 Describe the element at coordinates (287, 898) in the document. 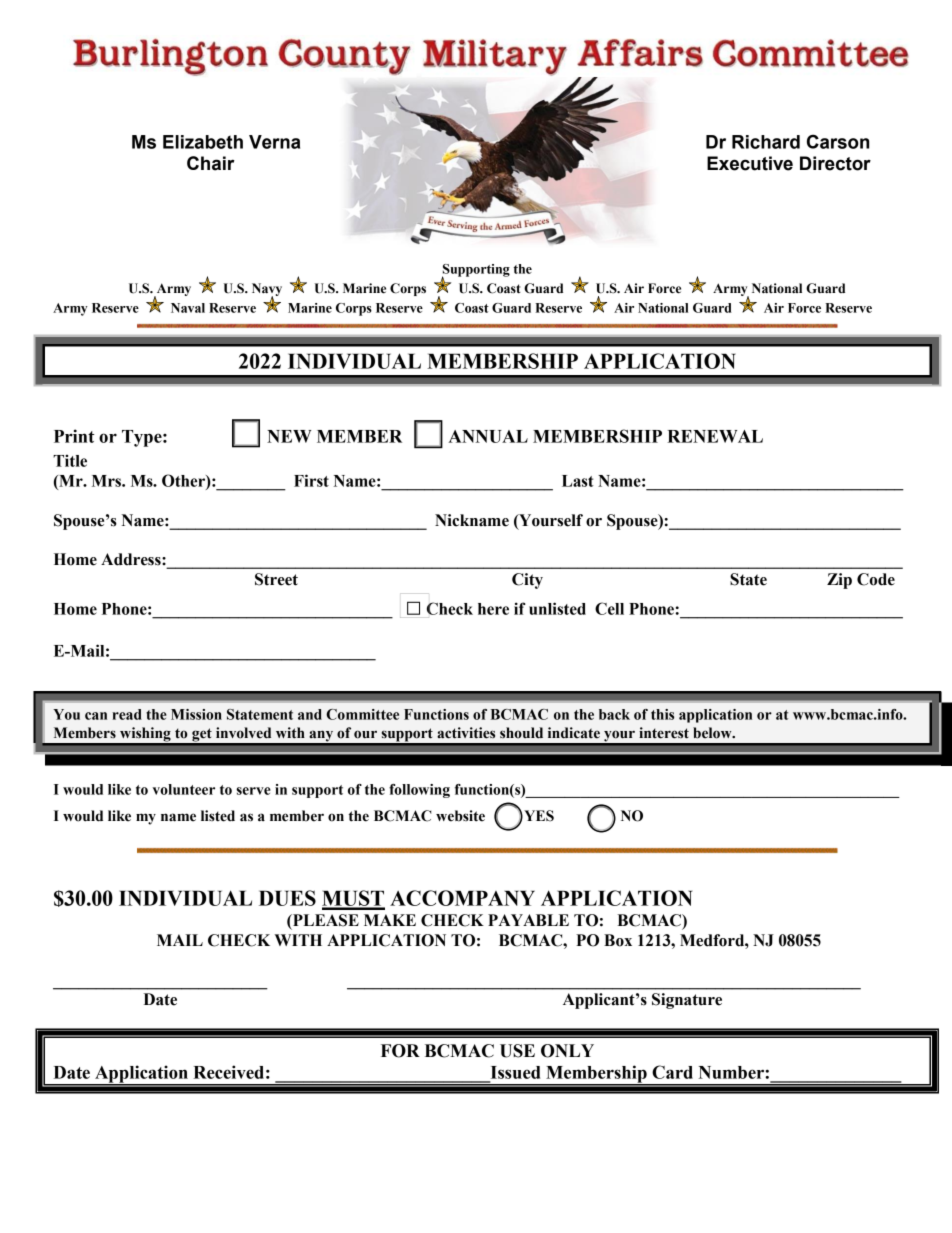

I see `DUES` at that location.
